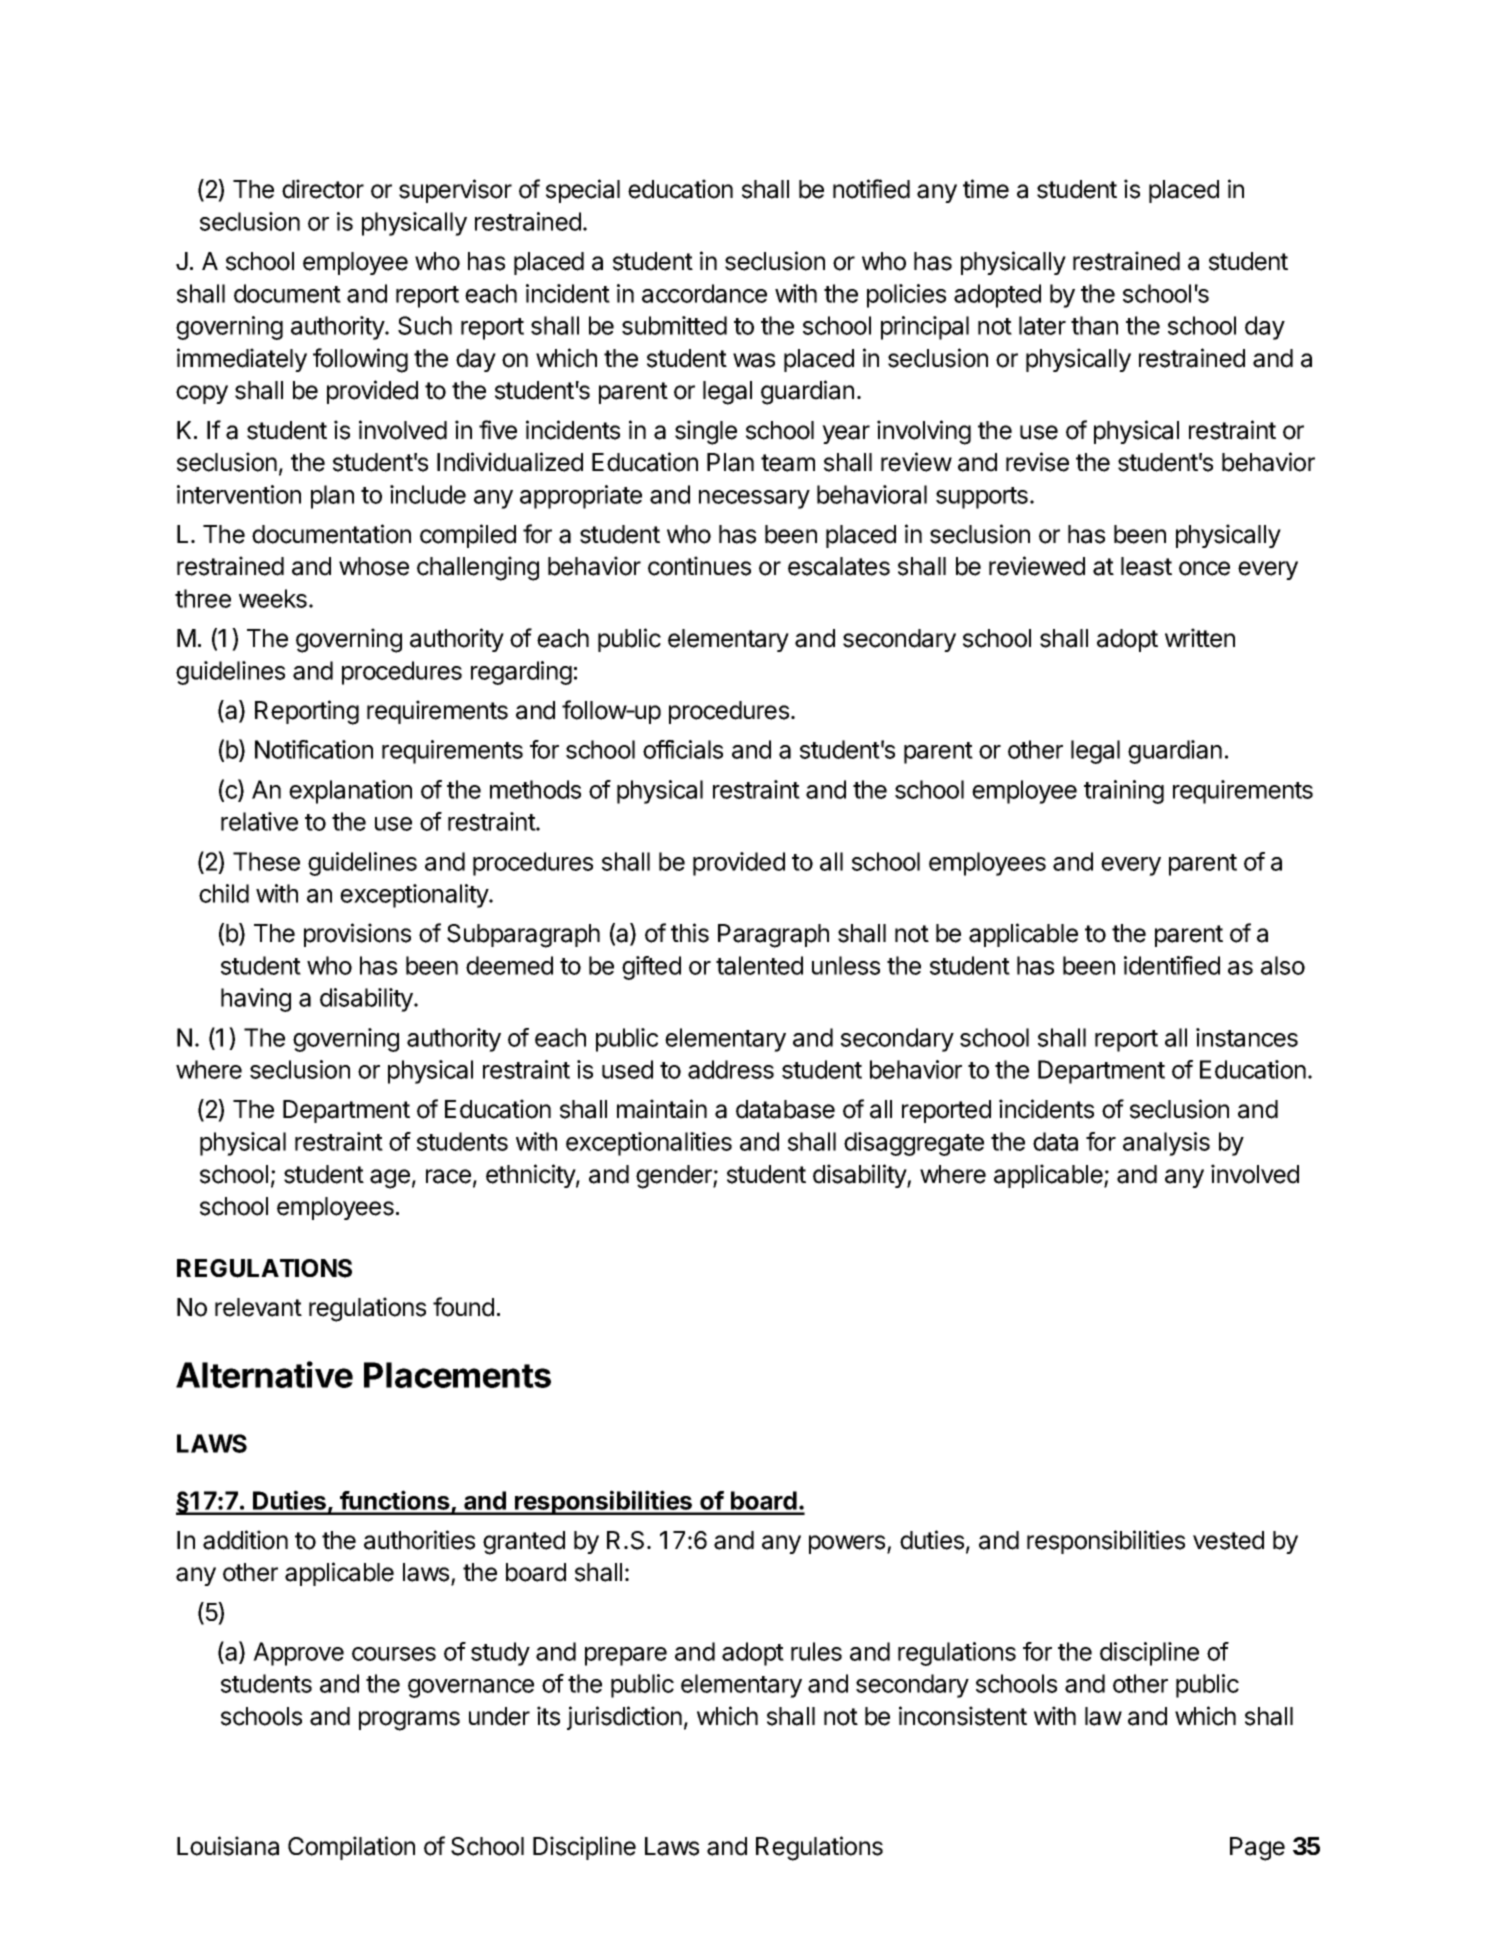  Describe the element at coordinates (273, 598) in the screenshot. I see `weeks` at that location.
